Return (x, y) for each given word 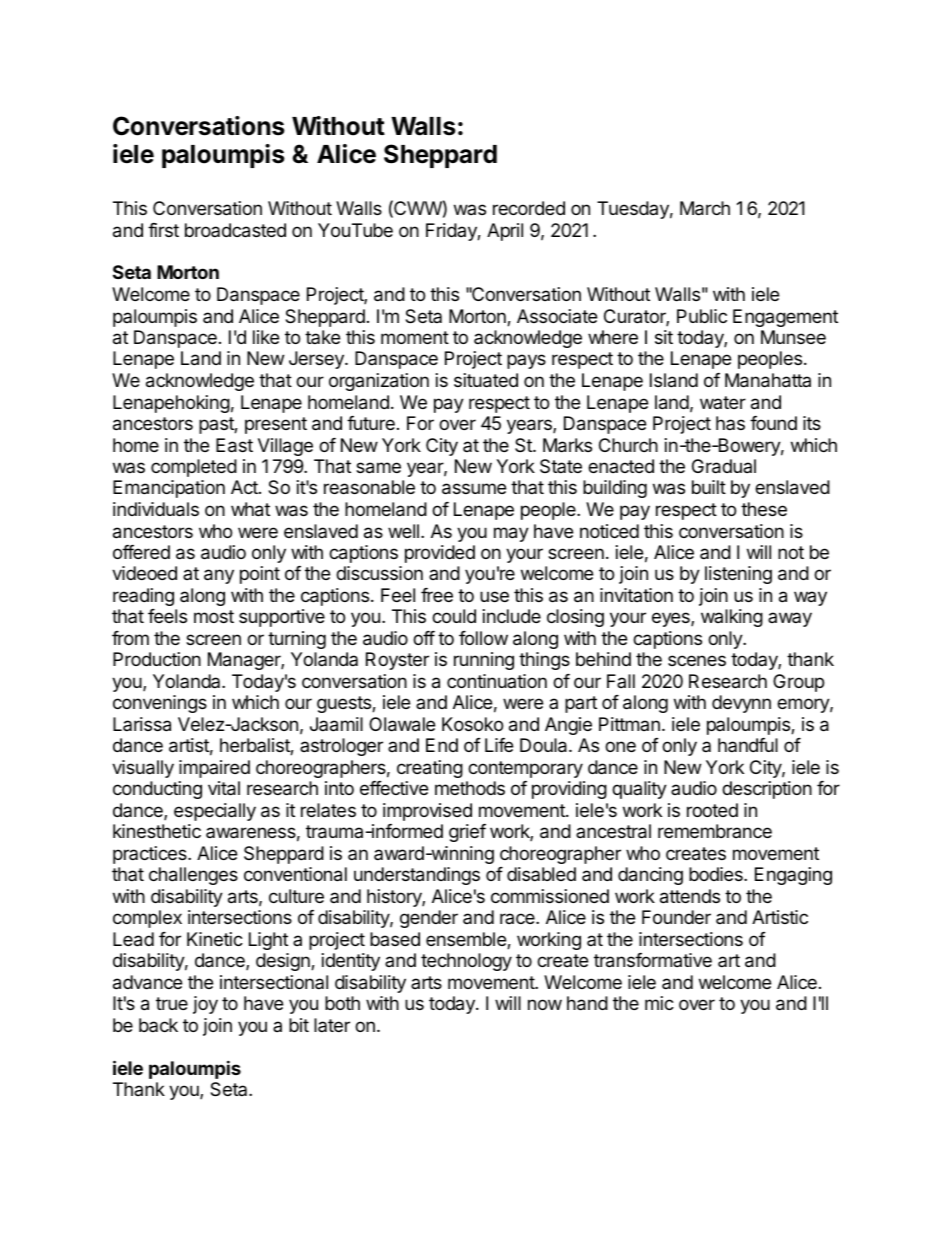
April (505, 232)
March (705, 208)
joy (205, 1005)
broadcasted (235, 230)
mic (659, 1003)
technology (466, 962)
